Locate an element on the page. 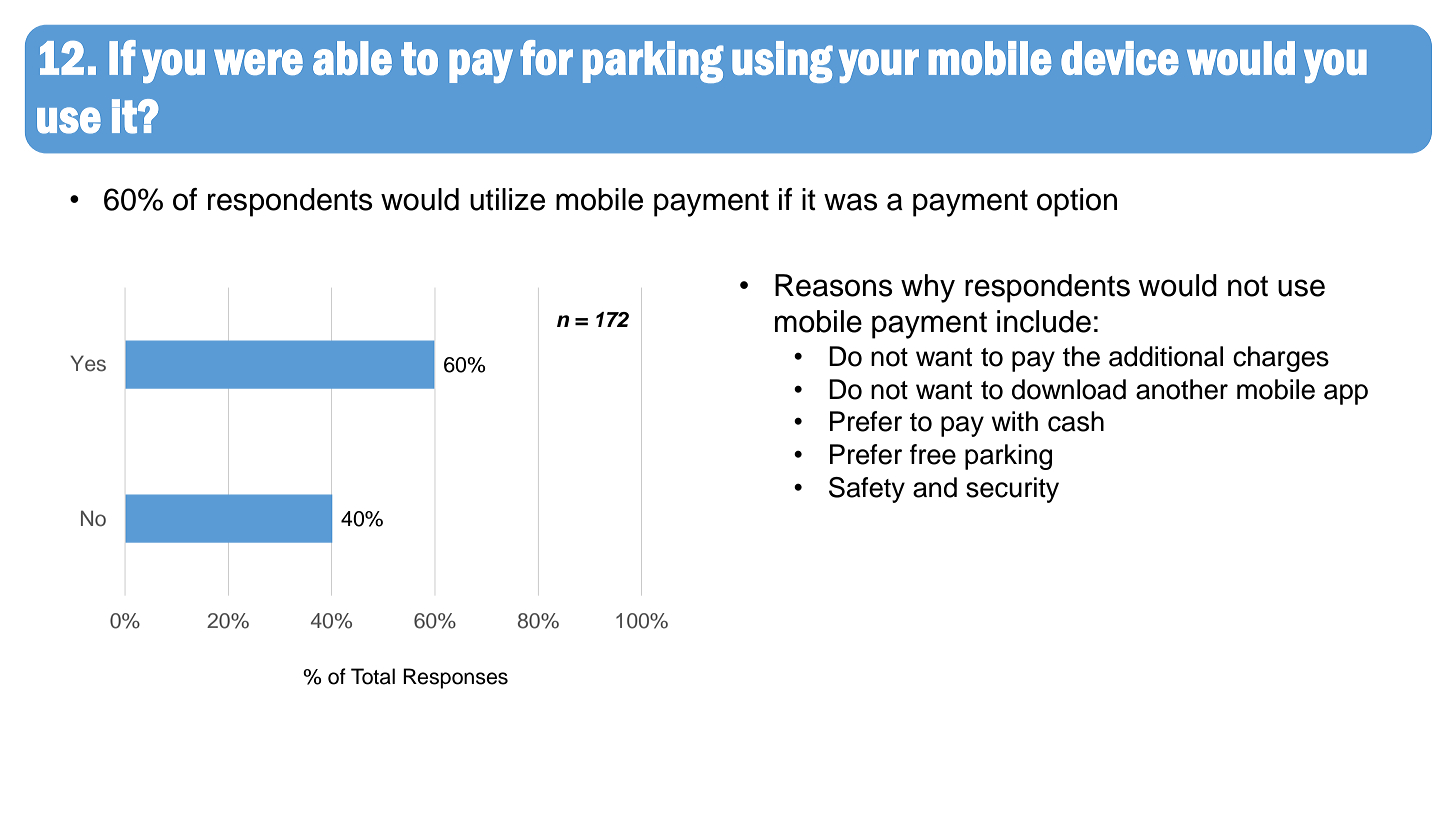 The width and height of the page is (1456, 819). utilize is located at coordinates (507, 199).
